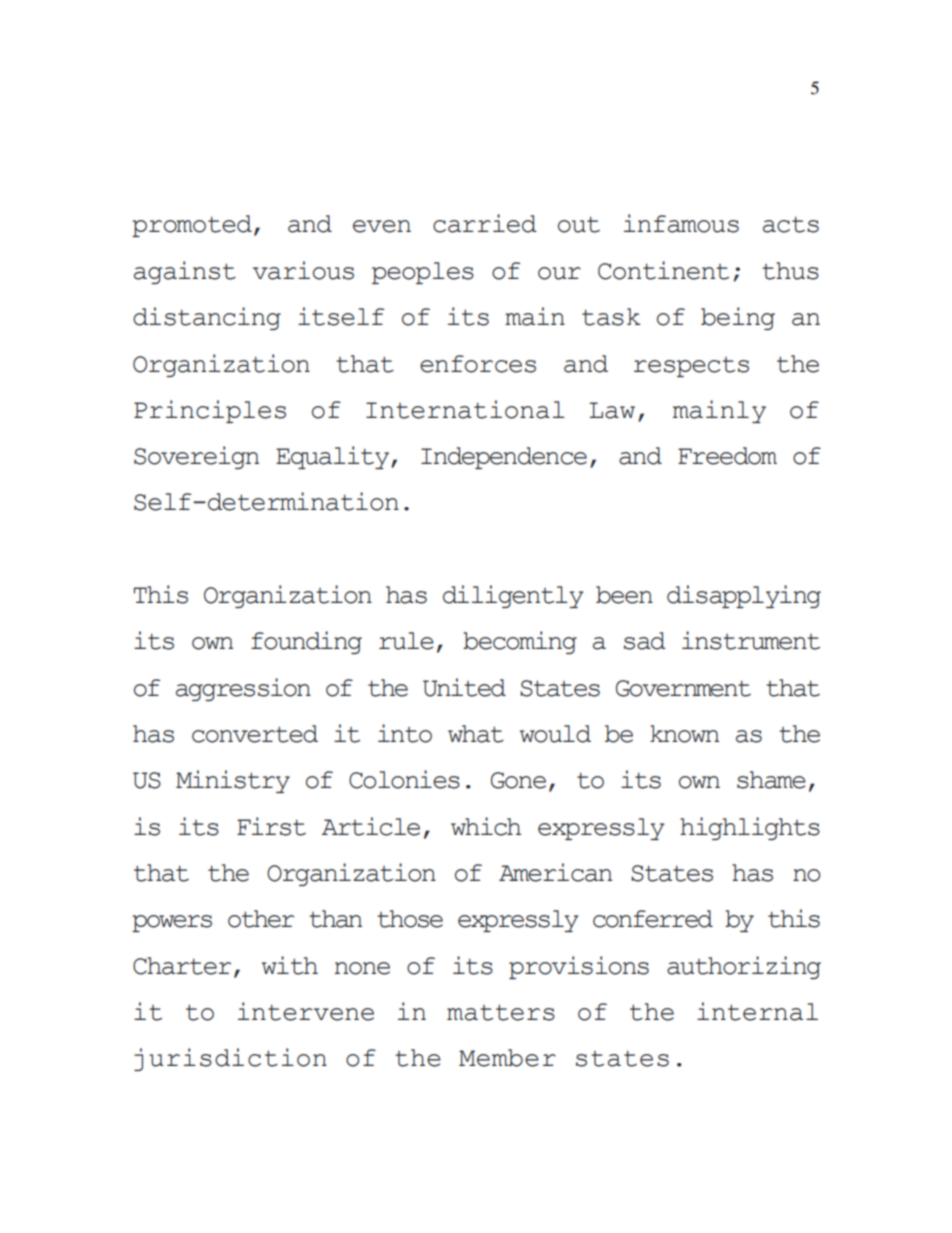  I want to click on promoted, so click(192, 226).
